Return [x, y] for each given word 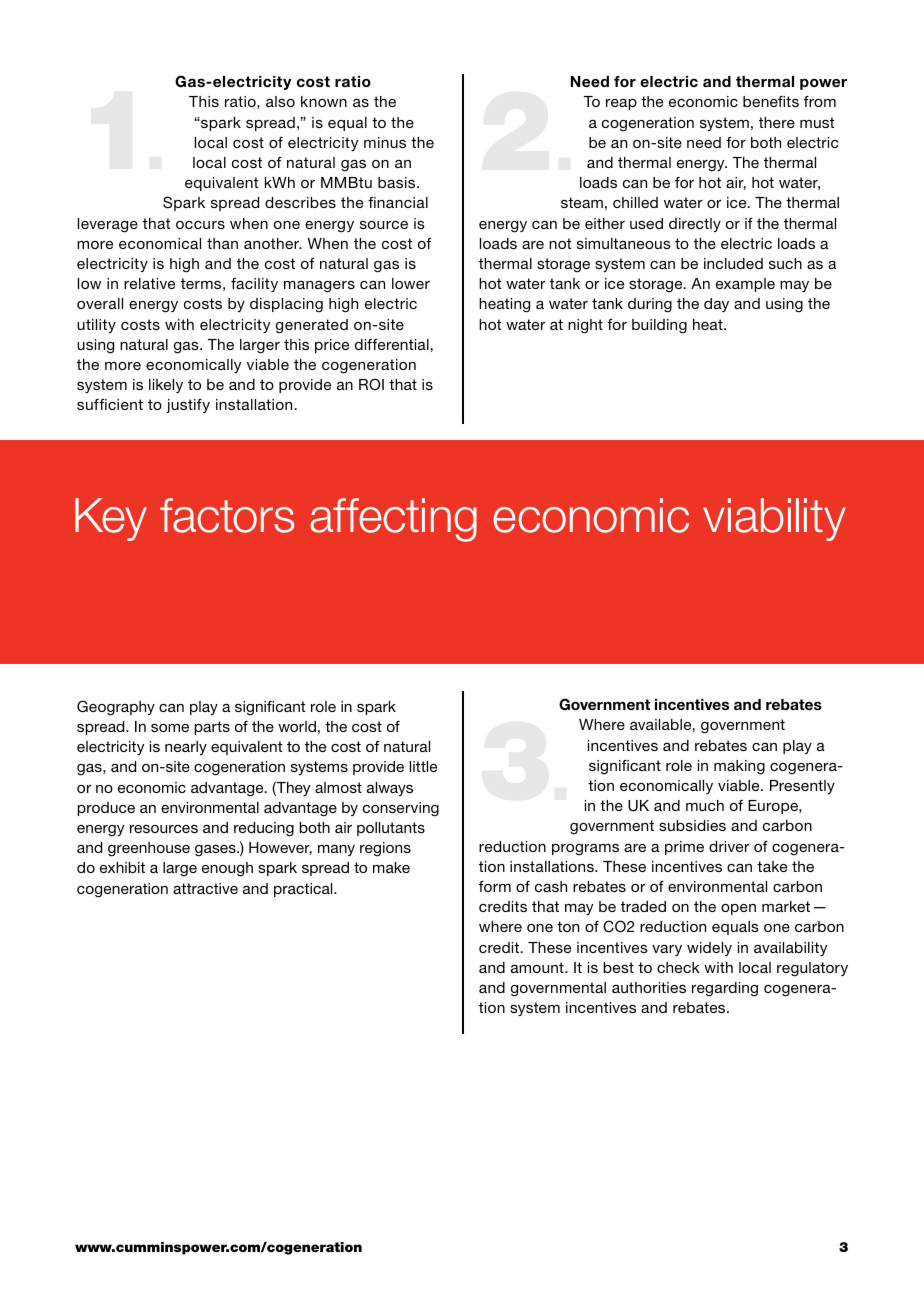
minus [385, 142]
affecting [393, 520]
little [423, 766]
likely [166, 386]
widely [709, 949]
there [777, 122]
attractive [205, 888]
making [739, 767]
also [280, 101]
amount [538, 967]
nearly [186, 748]
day [716, 305]
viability [774, 519]
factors [227, 515]
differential [393, 344]
